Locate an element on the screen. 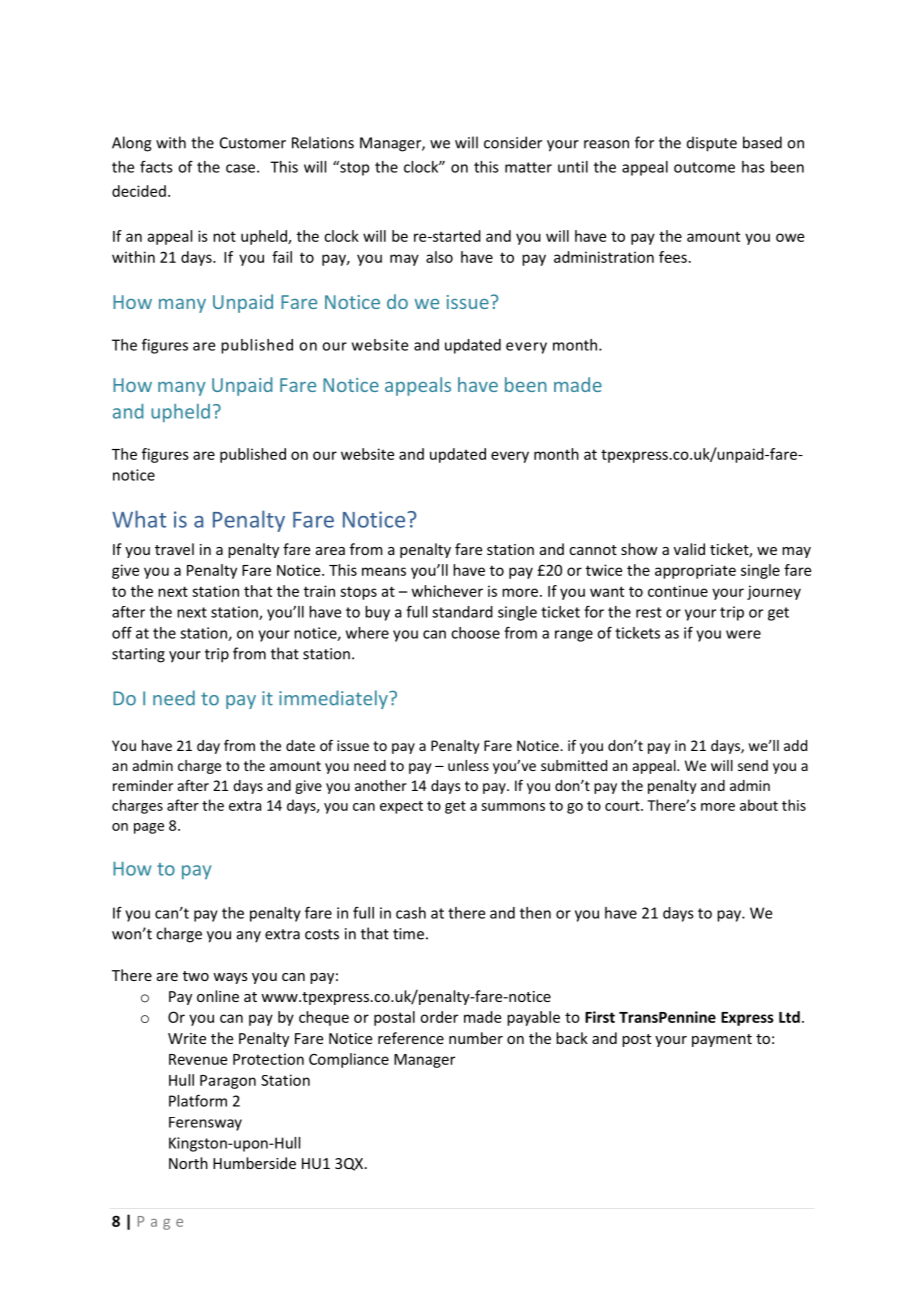 This screenshot has width=924, height=1308. facts is located at coordinates (156, 167).
